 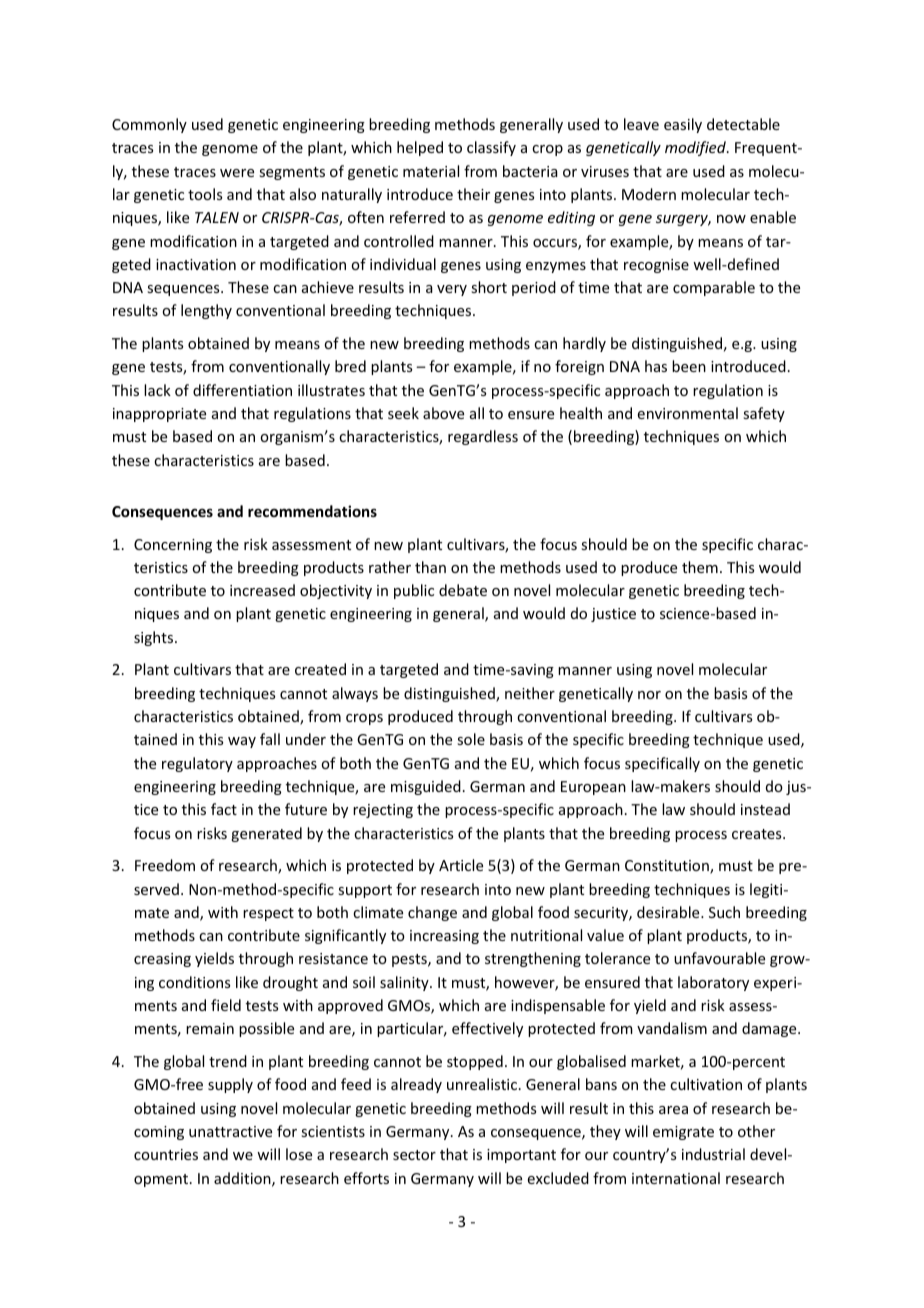 What do you see at coordinates (237, 173) in the page?
I see `were` at bounding box center [237, 173].
